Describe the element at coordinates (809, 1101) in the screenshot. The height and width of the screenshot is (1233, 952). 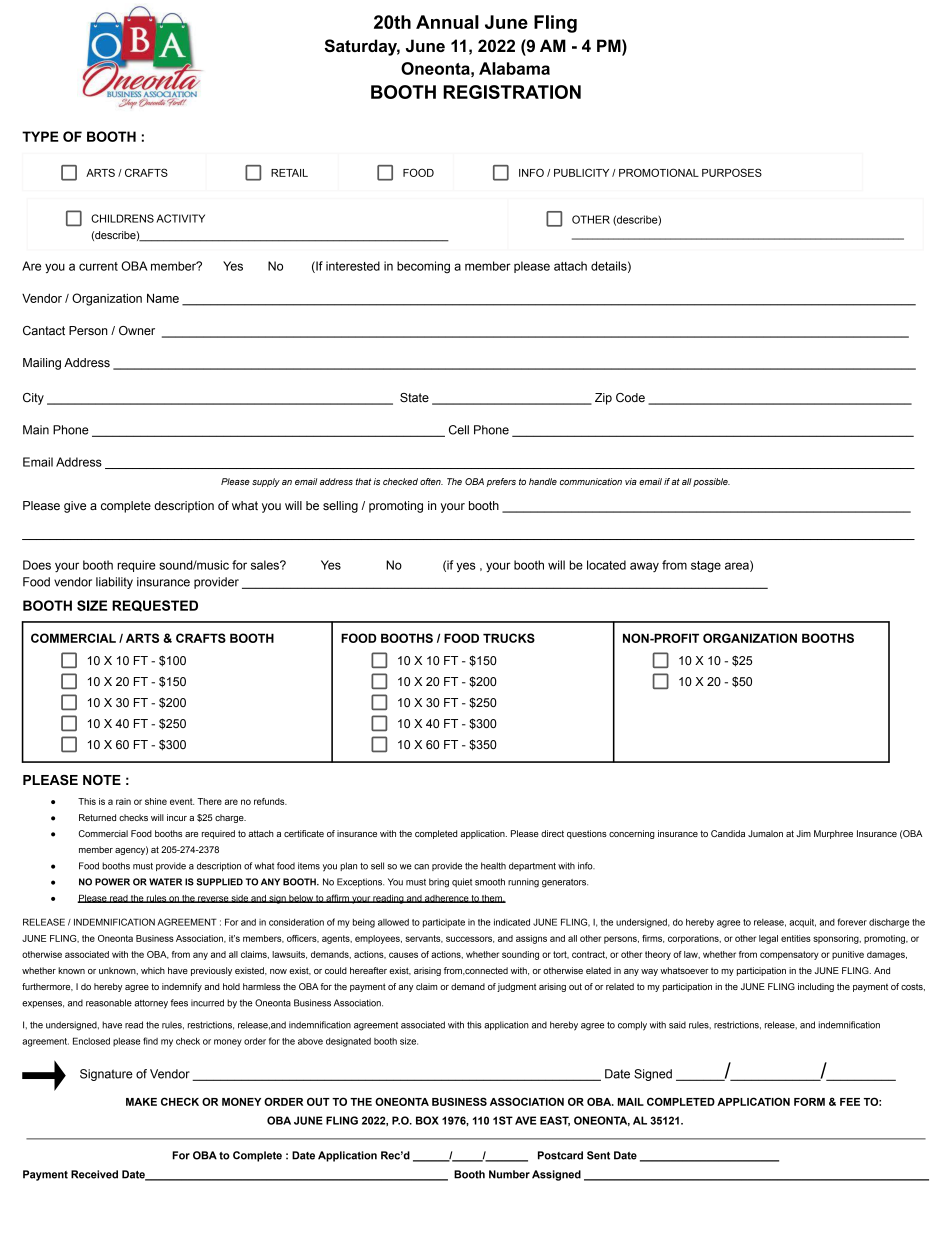
I see `FORM` at that location.
